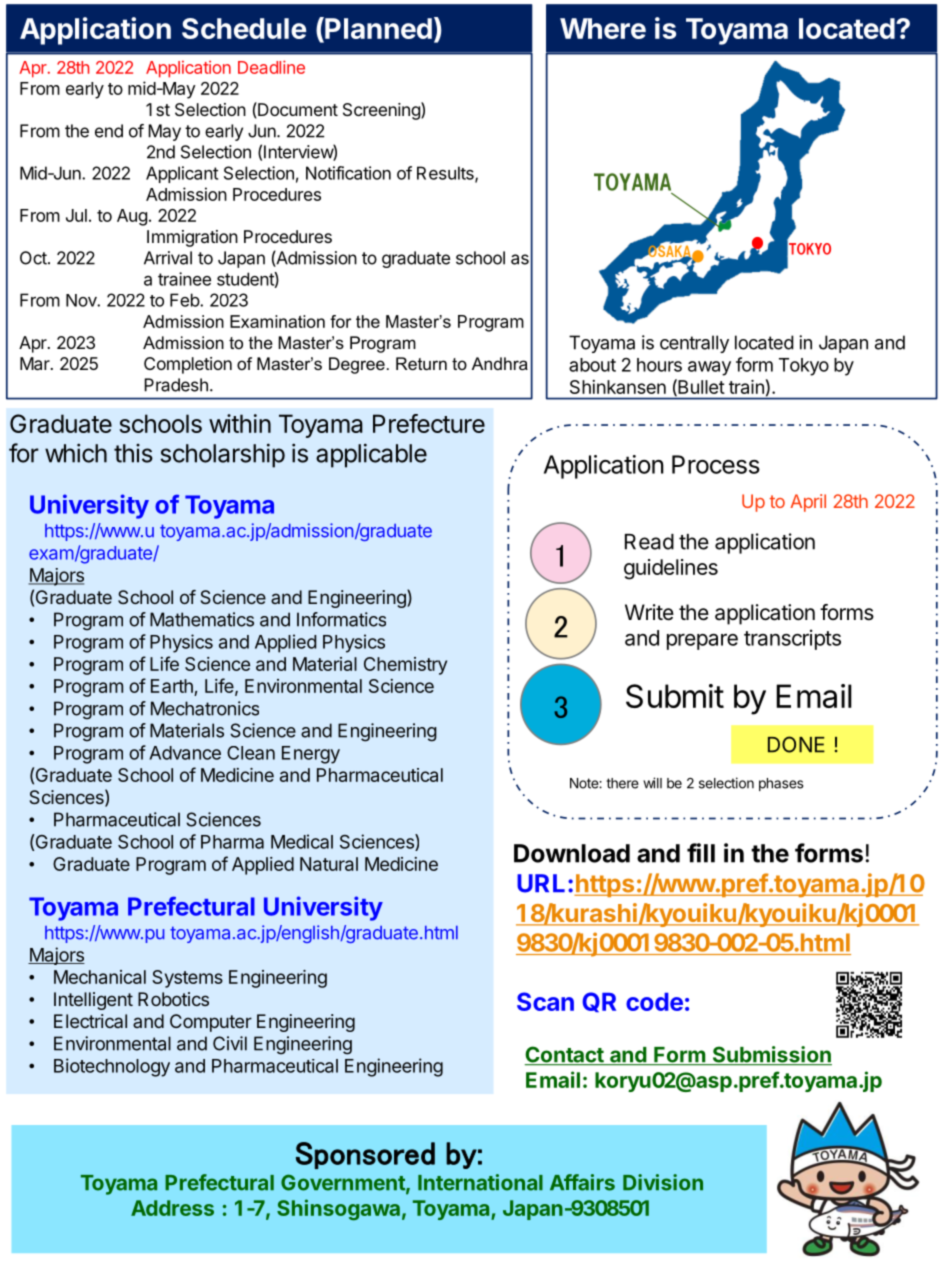 Image resolution: width=952 pixels, height=1270 pixels. What do you see at coordinates (109, 131) in the screenshot?
I see `end` at bounding box center [109, 131].
